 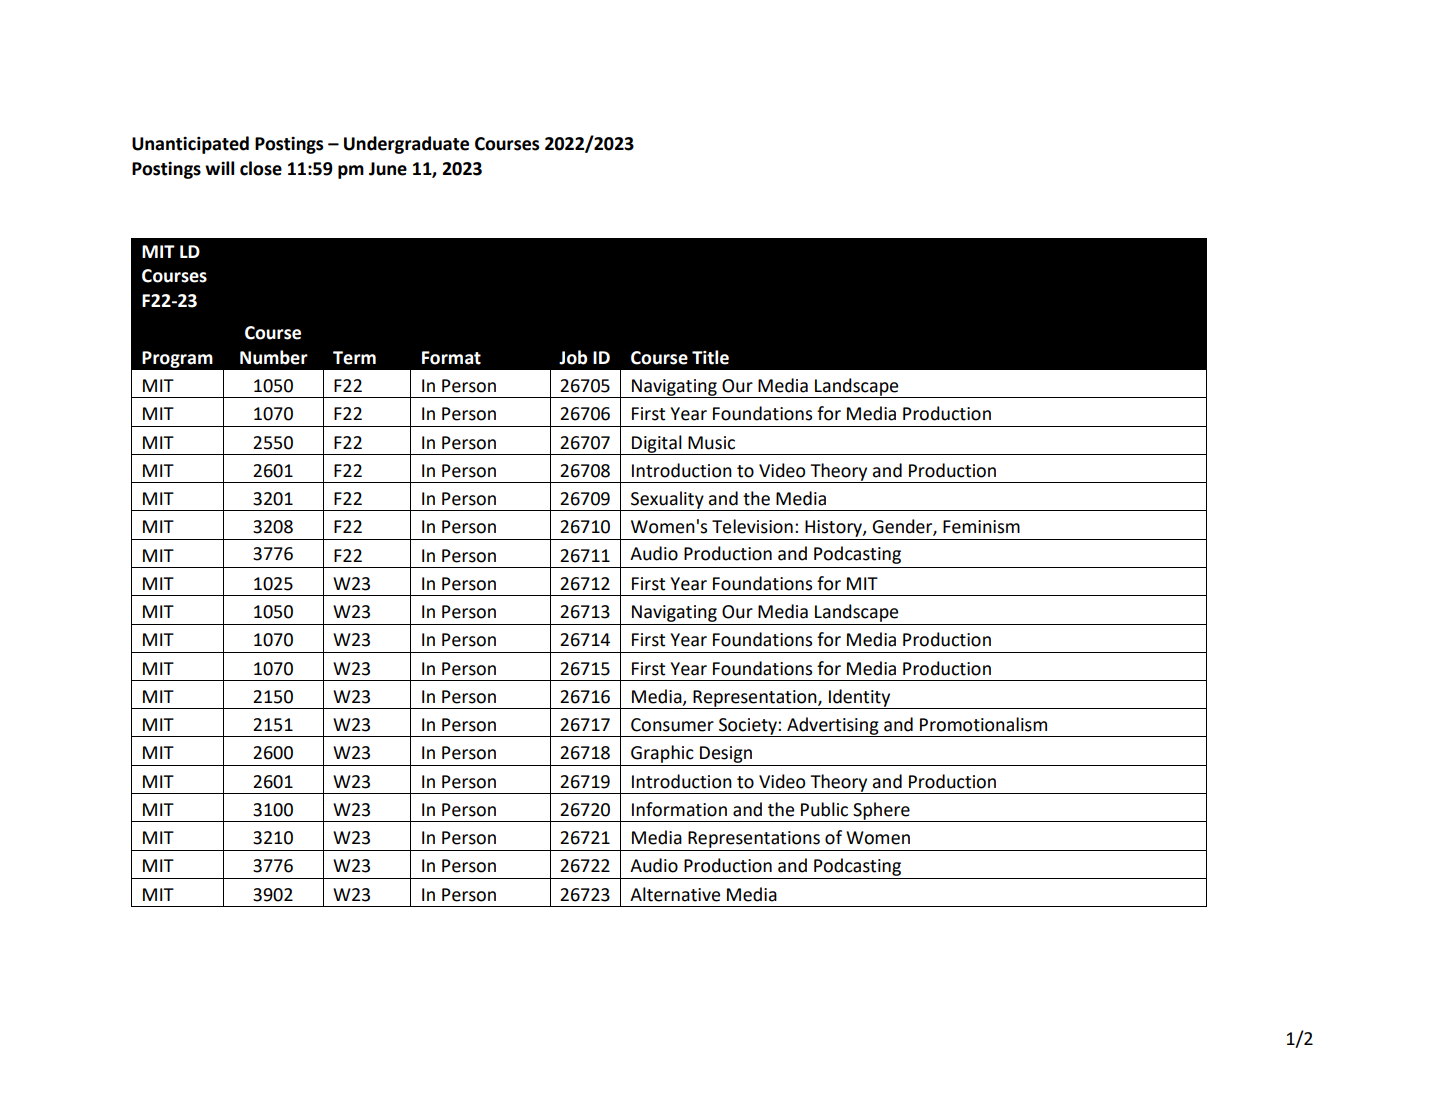 I want to click on Sphere, so click(x=881, y=812).
